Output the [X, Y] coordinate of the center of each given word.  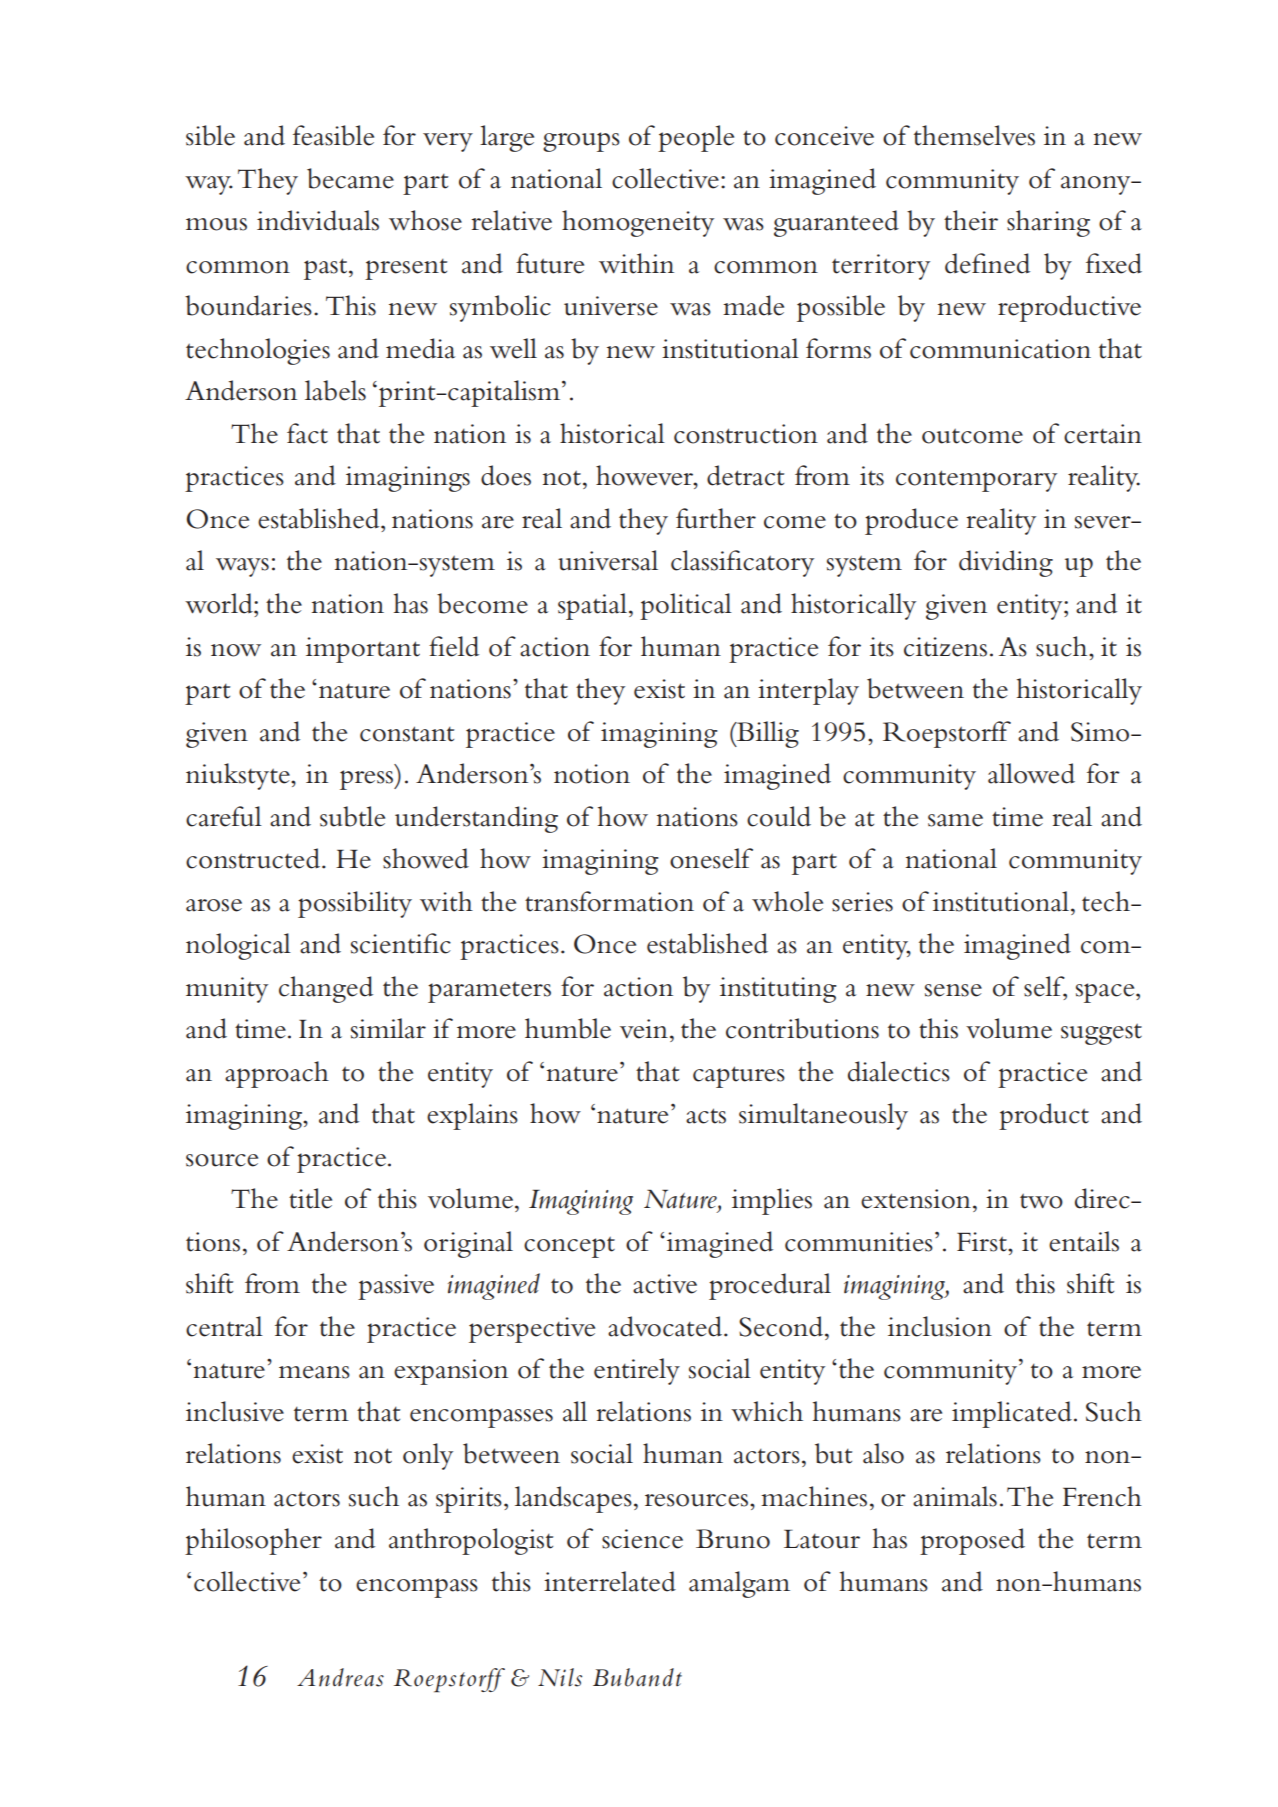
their [971, 220]
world [220, 603]
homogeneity [638, 223]
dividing [1006, 563]
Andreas [340, 1677]
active [665, 1284]
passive [396, 1287]
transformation [609, 901]
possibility [355, 904]
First [983, 1242]
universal [608, 560]
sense [953, 990]
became [350, 178]
